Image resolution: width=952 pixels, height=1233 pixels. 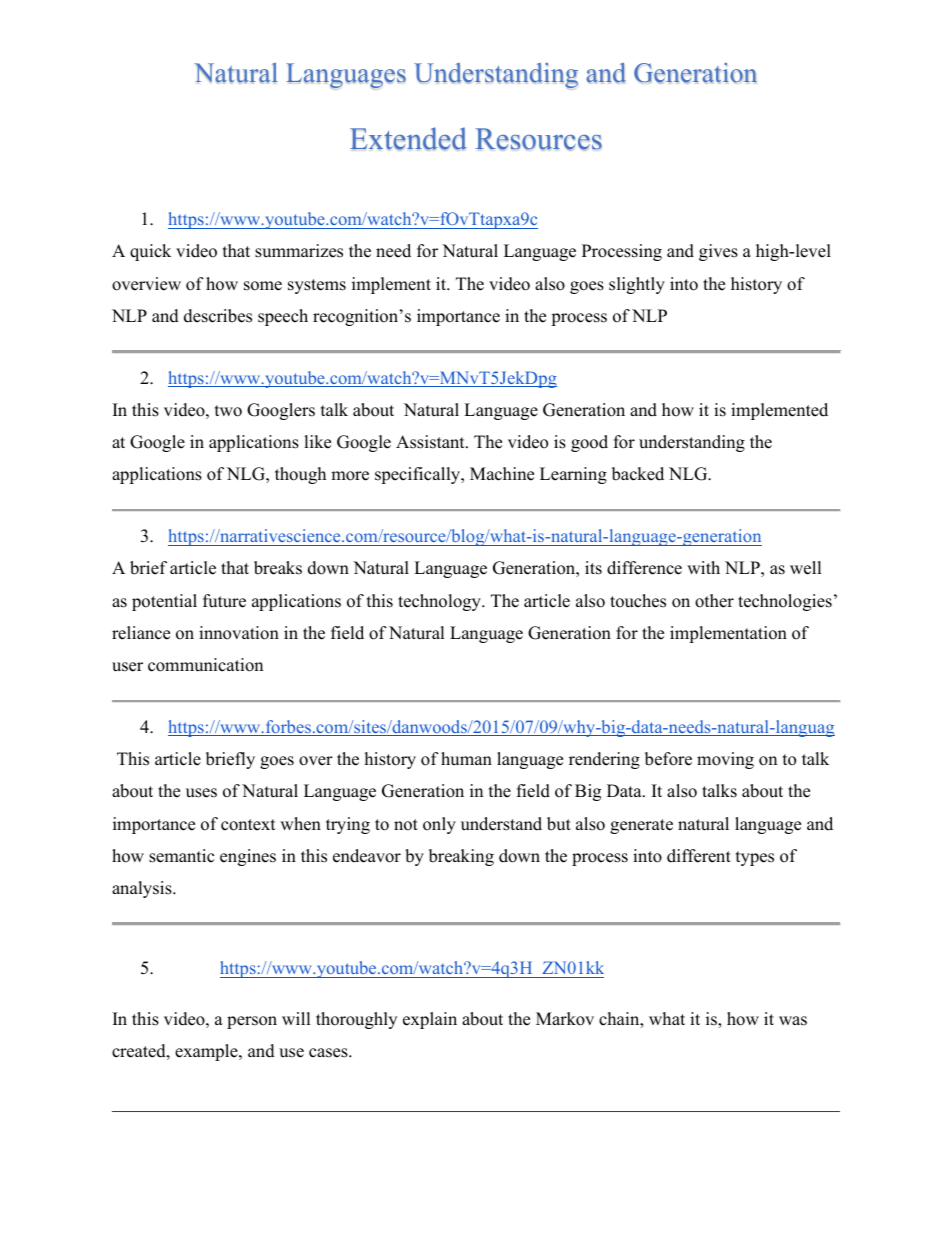 What do you see at coordinates (718, 252) in the page?
I see `gives` at bounding box center [718, 252].
